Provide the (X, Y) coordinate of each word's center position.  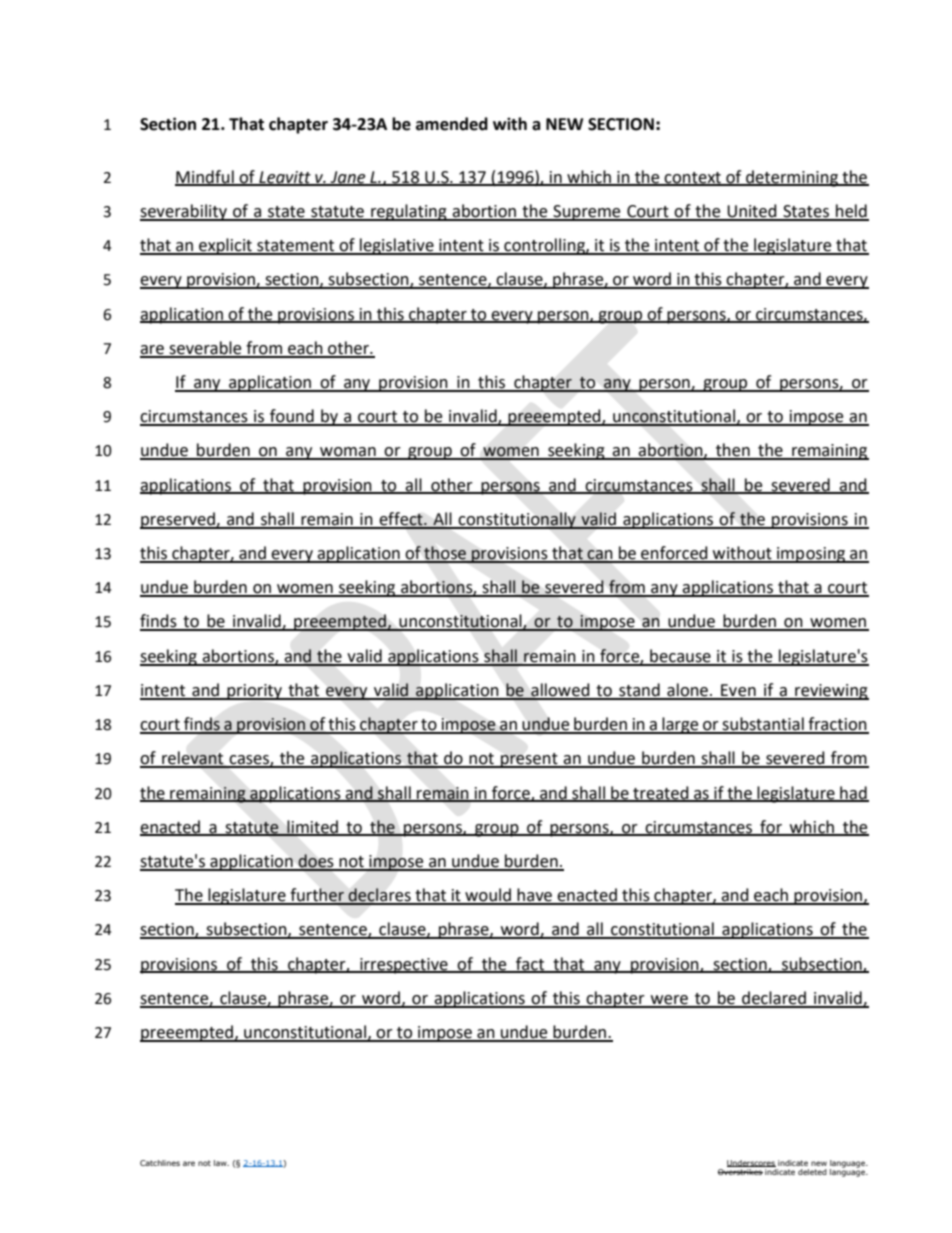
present (529, 760)
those (445, 554)
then (733, 451)
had (853, 793)
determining (792, 178)
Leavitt (285, 178)
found (292, 417)
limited (312, 827)
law (221, 1163)
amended (452, 124)
